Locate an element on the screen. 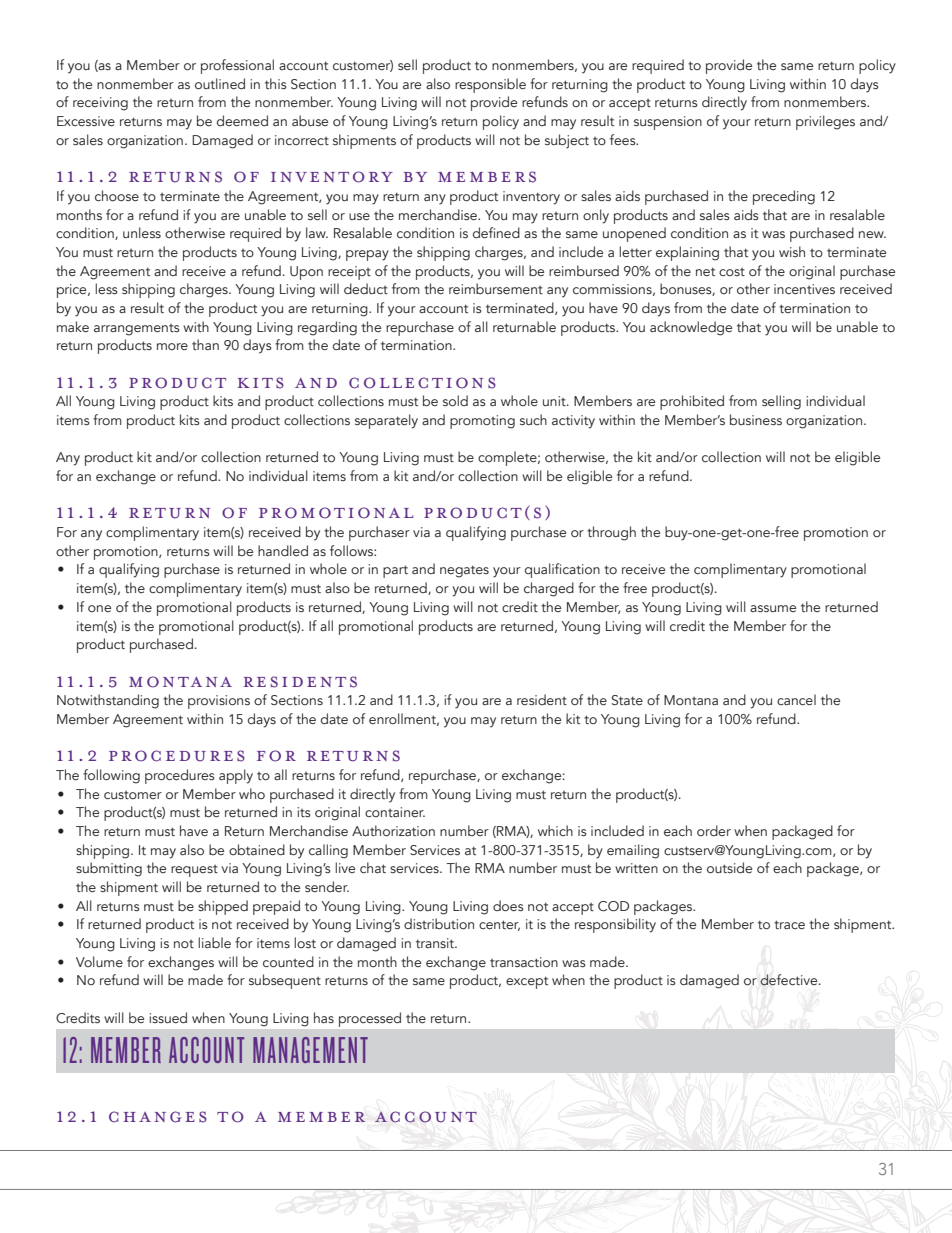 The height and width of the screenshot is (1233, 952). suspension is located at coordinates (668, 123).
